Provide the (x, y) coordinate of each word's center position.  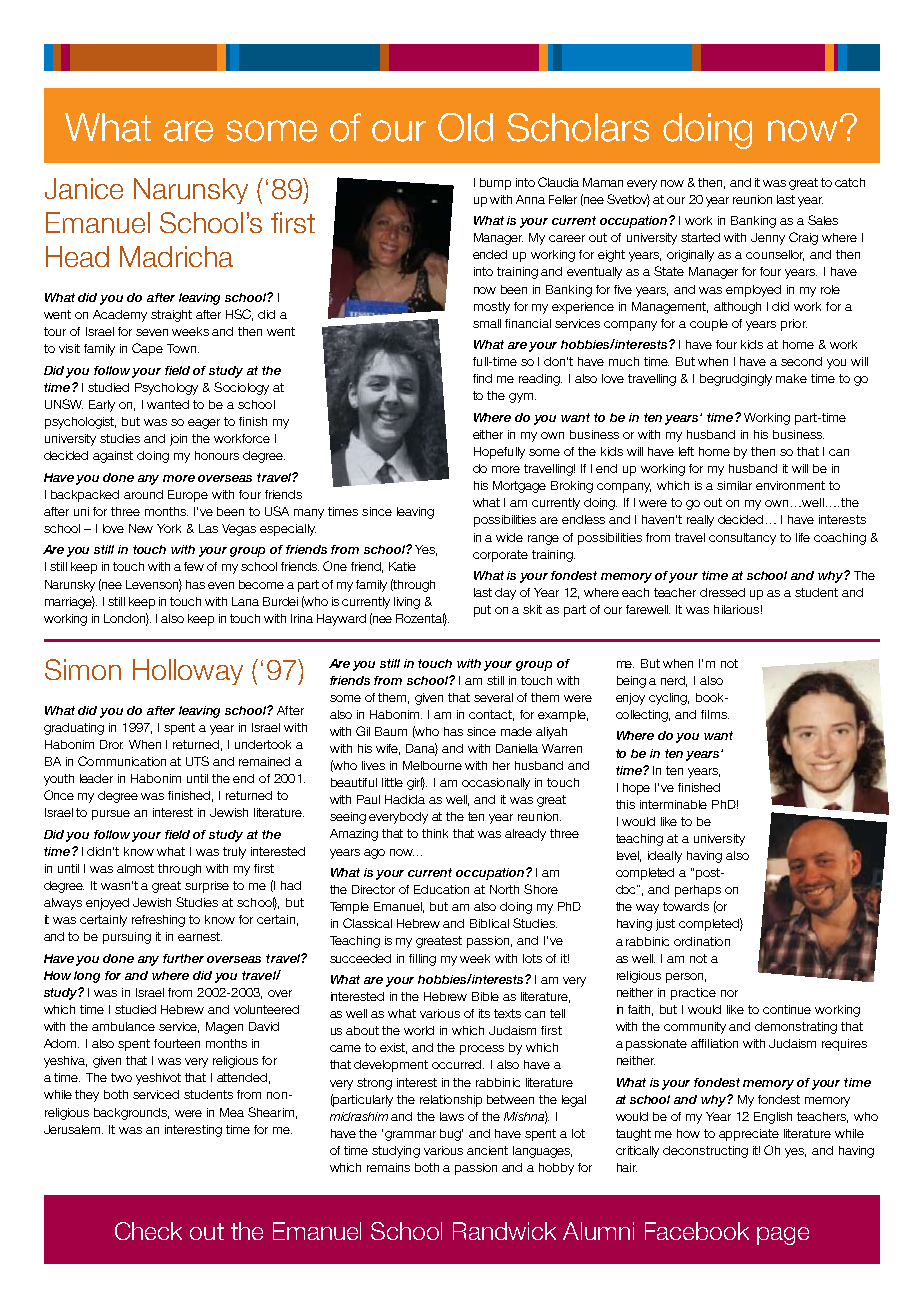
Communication (122, 761)
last (483, 592)
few (194, 566)
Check (148, 1231)
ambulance (123, 1026)
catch (850, 182)
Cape (147, 349)
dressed (722, 592)
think (435, 833)
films (715, 714)
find (482, 378)
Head (77, 256)
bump (495, 184)
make (791, 378)
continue (787, 1009)
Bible (485, 996)
